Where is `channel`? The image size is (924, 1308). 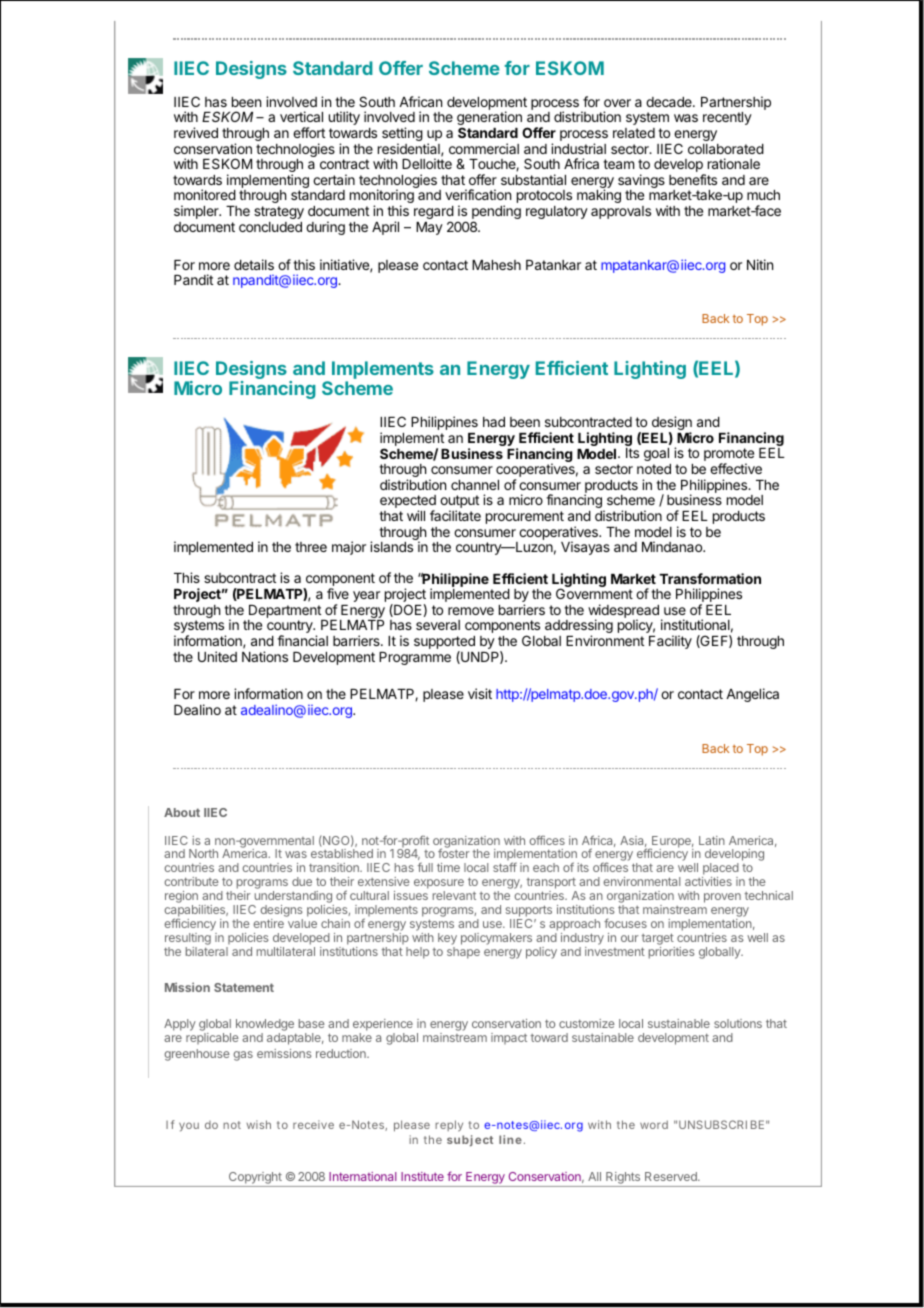 channel is located at coordinates (475, 485).
